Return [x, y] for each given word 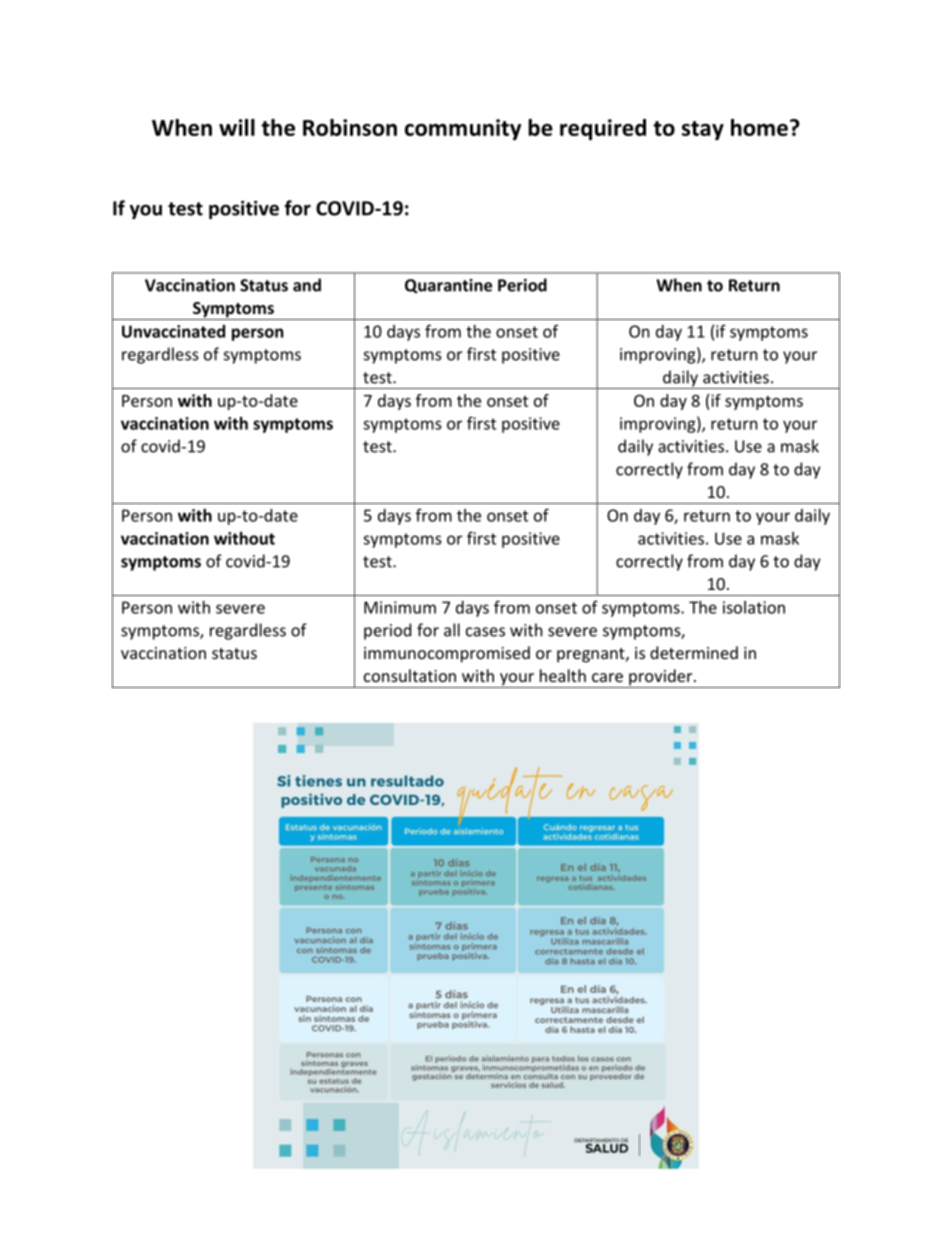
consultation [410, 675]
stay [703, 130]
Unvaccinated [173, 331]
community [463, 129]
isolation [754, 607]
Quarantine [448, 286]
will [237, 127]
